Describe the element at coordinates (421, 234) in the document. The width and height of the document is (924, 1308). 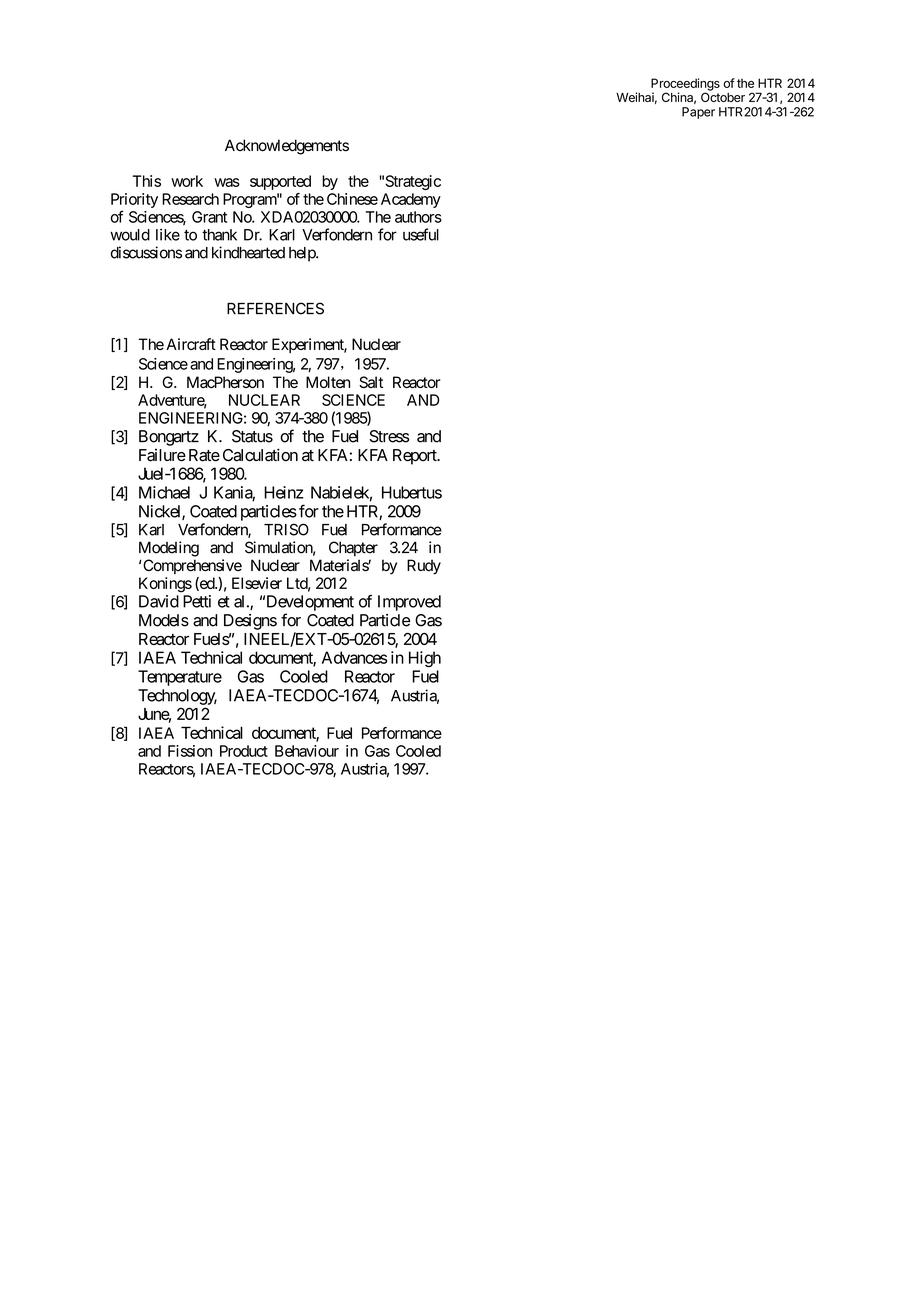
I see `useful` at that location.
